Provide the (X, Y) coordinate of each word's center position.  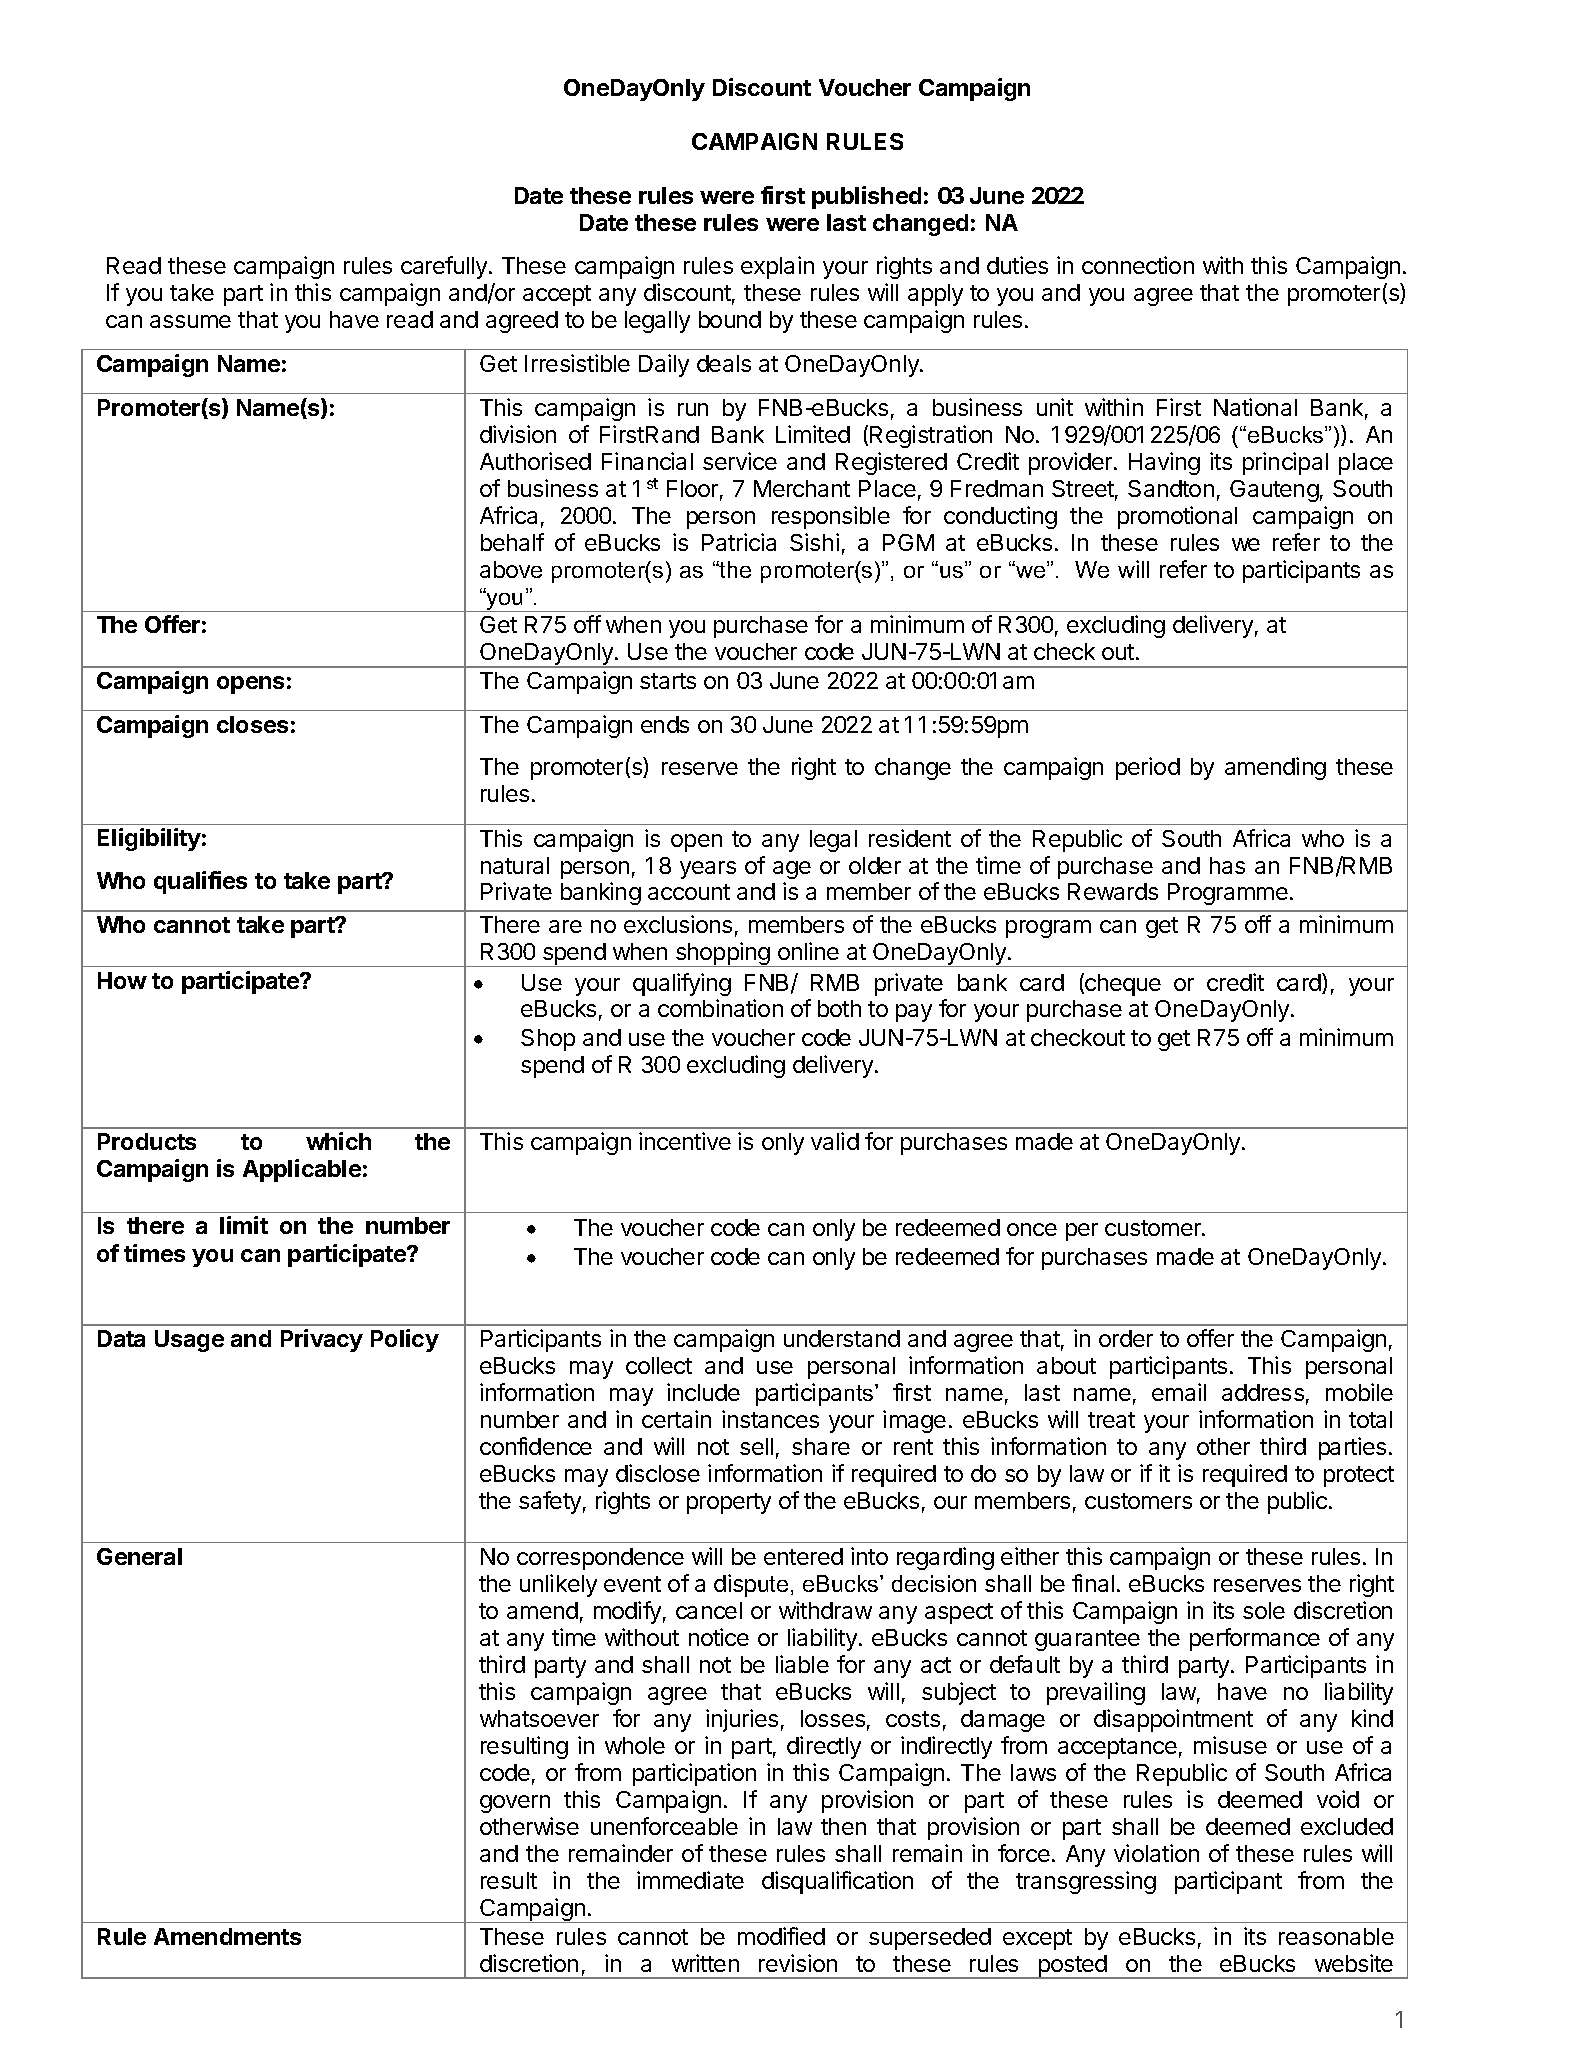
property (729, 1503)
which (338, 1141)
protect (1359, 1476)
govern (515, 1804)
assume (190, 321)
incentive (685, 1141)
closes (252, 724)
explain (777, 267)
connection (1138, 265)
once (1032, 1229)
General (139, 1556)
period (1148, 768)
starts (668, 681)
